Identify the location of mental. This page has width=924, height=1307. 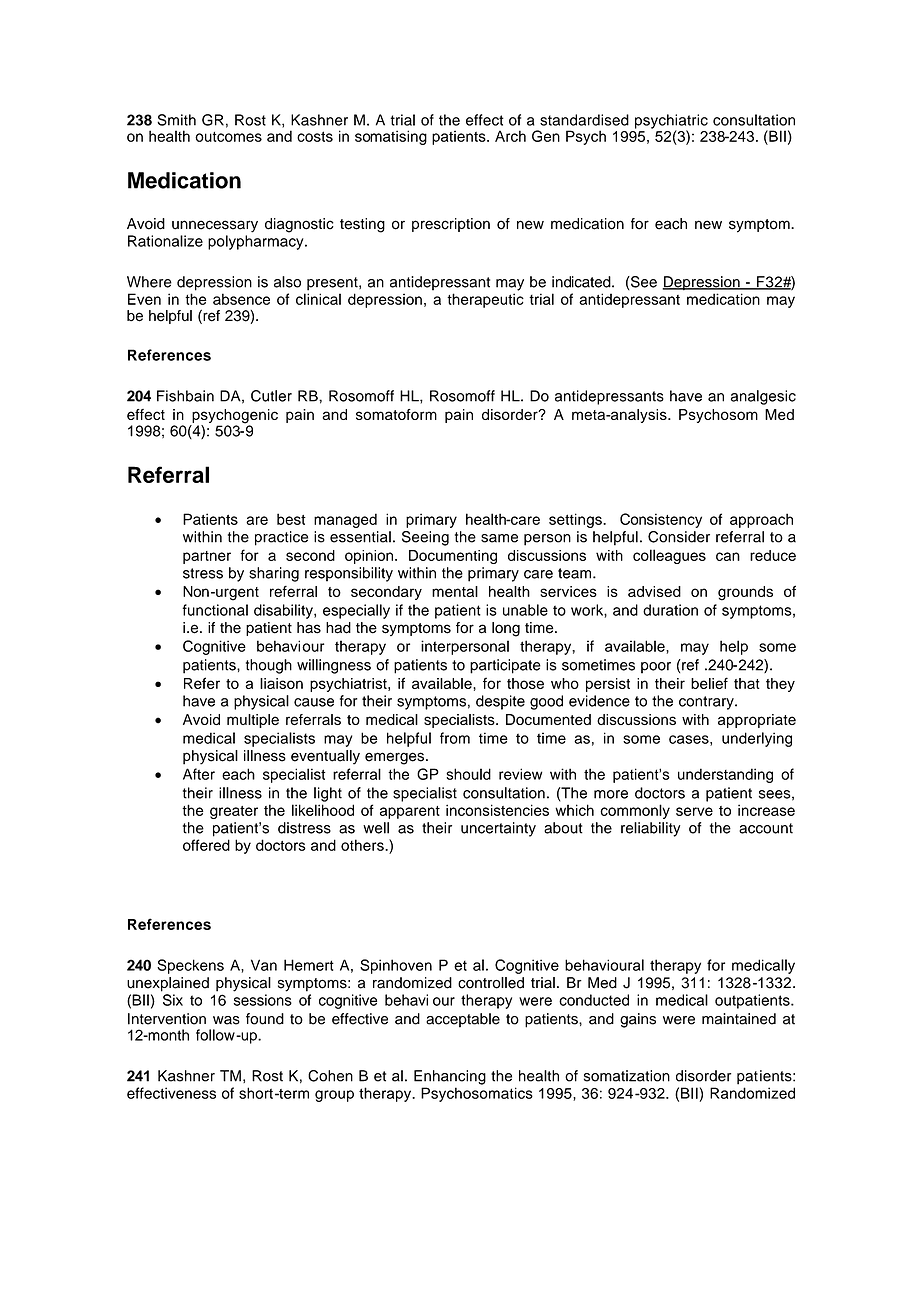
(455, 591).
